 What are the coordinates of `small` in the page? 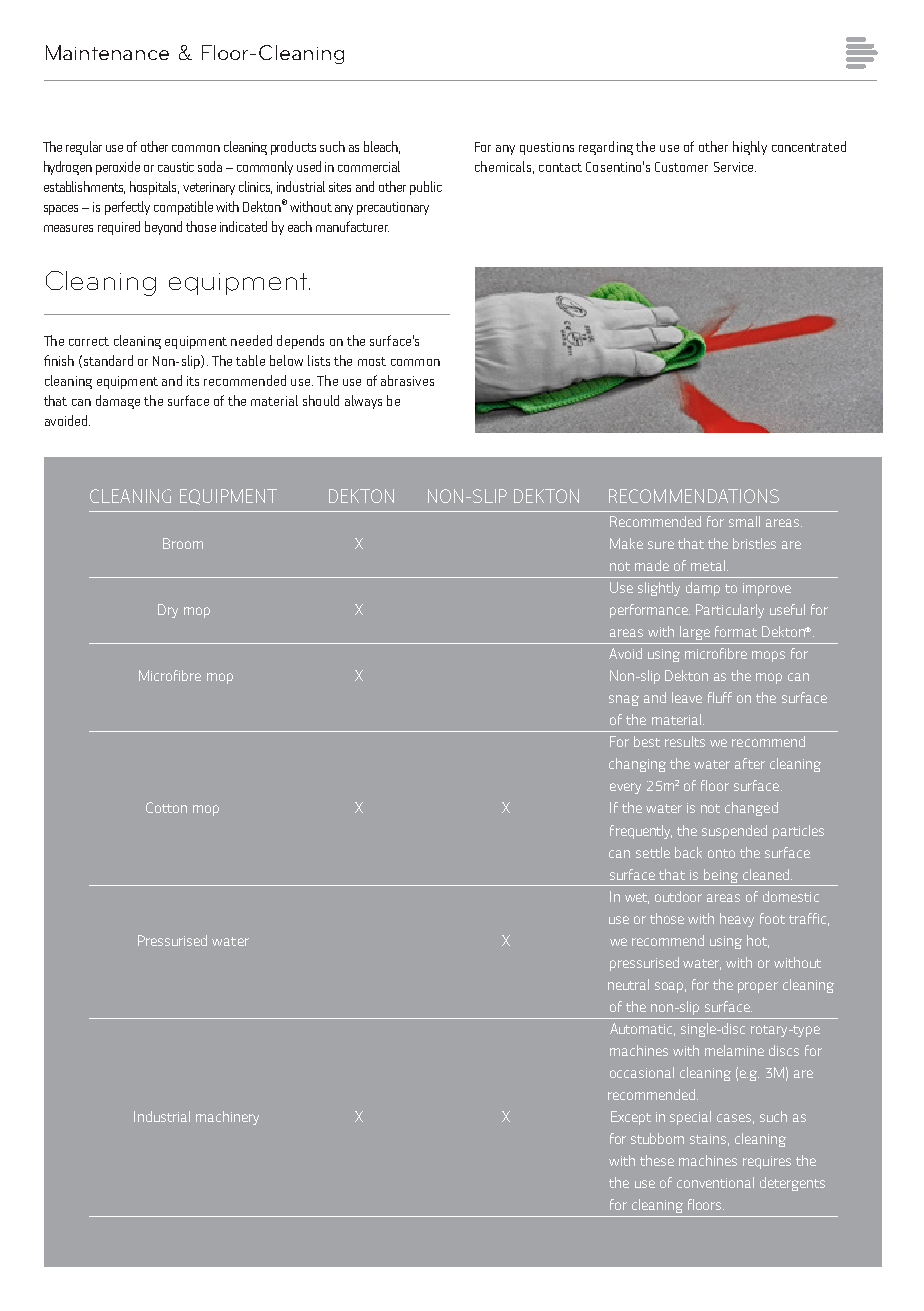 It's located at (744, 521).
